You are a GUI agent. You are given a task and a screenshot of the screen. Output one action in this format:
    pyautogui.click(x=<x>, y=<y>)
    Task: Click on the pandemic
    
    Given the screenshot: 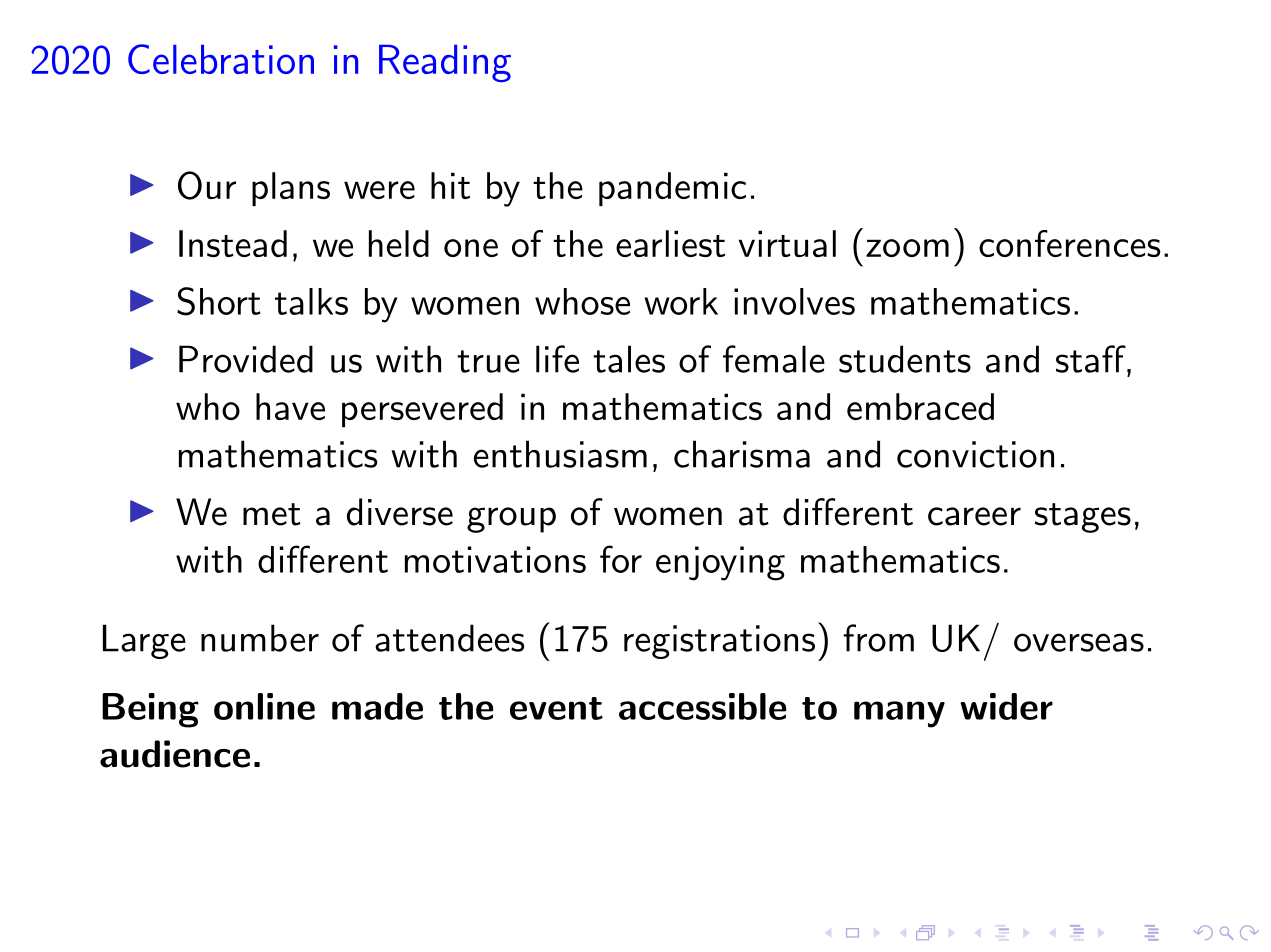 What is the action you would take?
    pyautogui.click(x=672, y=189)
